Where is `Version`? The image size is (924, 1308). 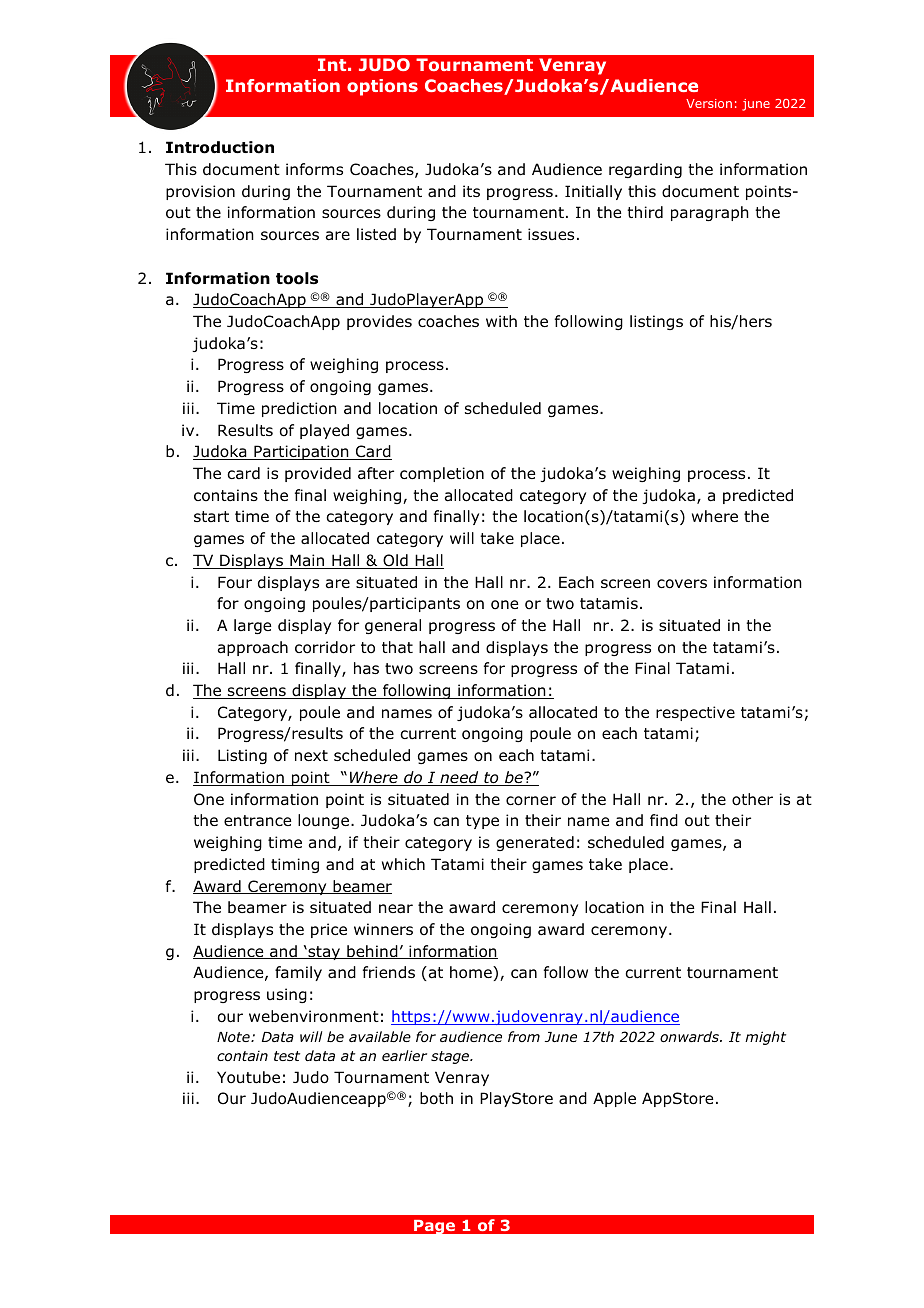 Version is located at coordinates (709, 103).
